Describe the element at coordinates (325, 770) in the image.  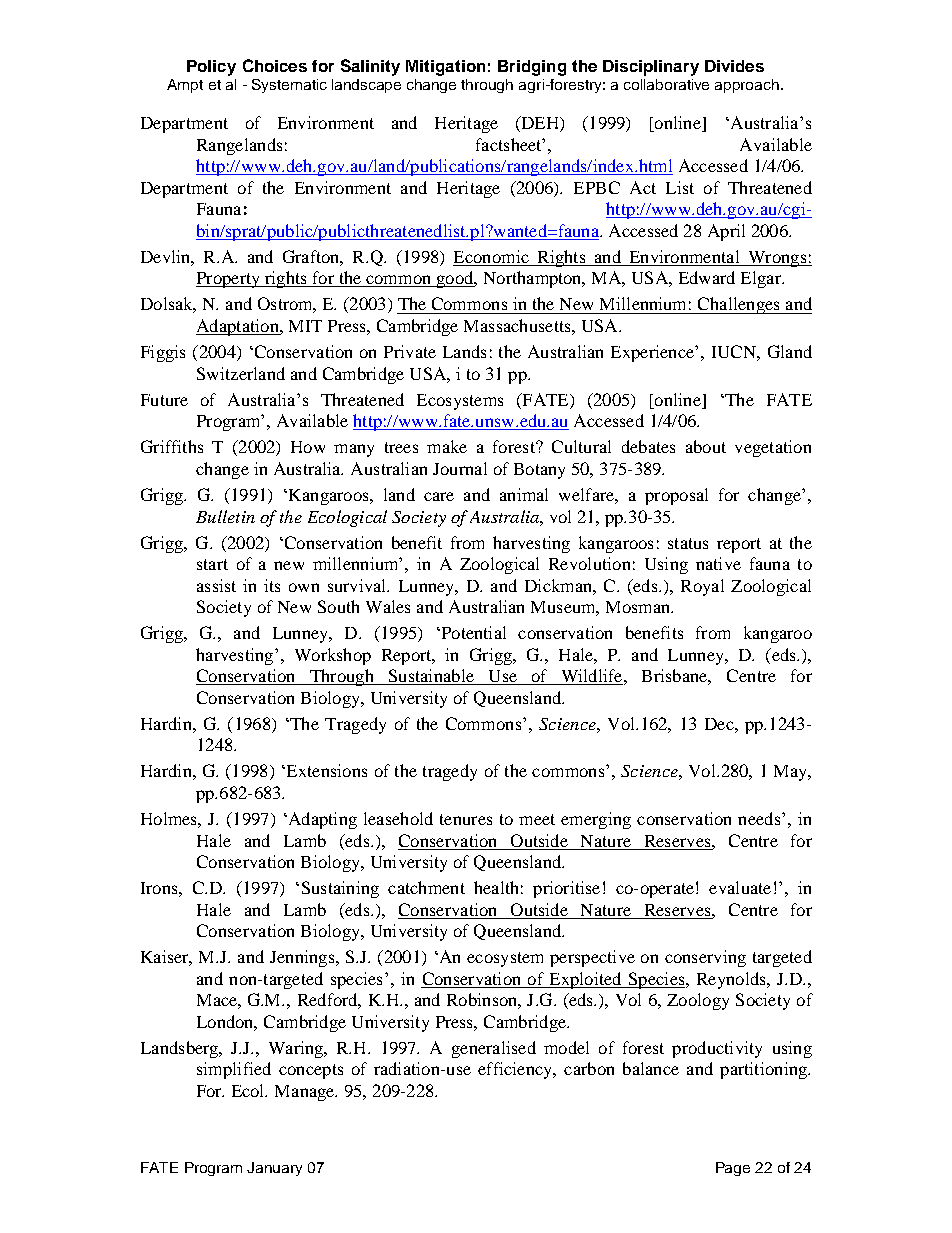
I see `Extensions` at that location.
